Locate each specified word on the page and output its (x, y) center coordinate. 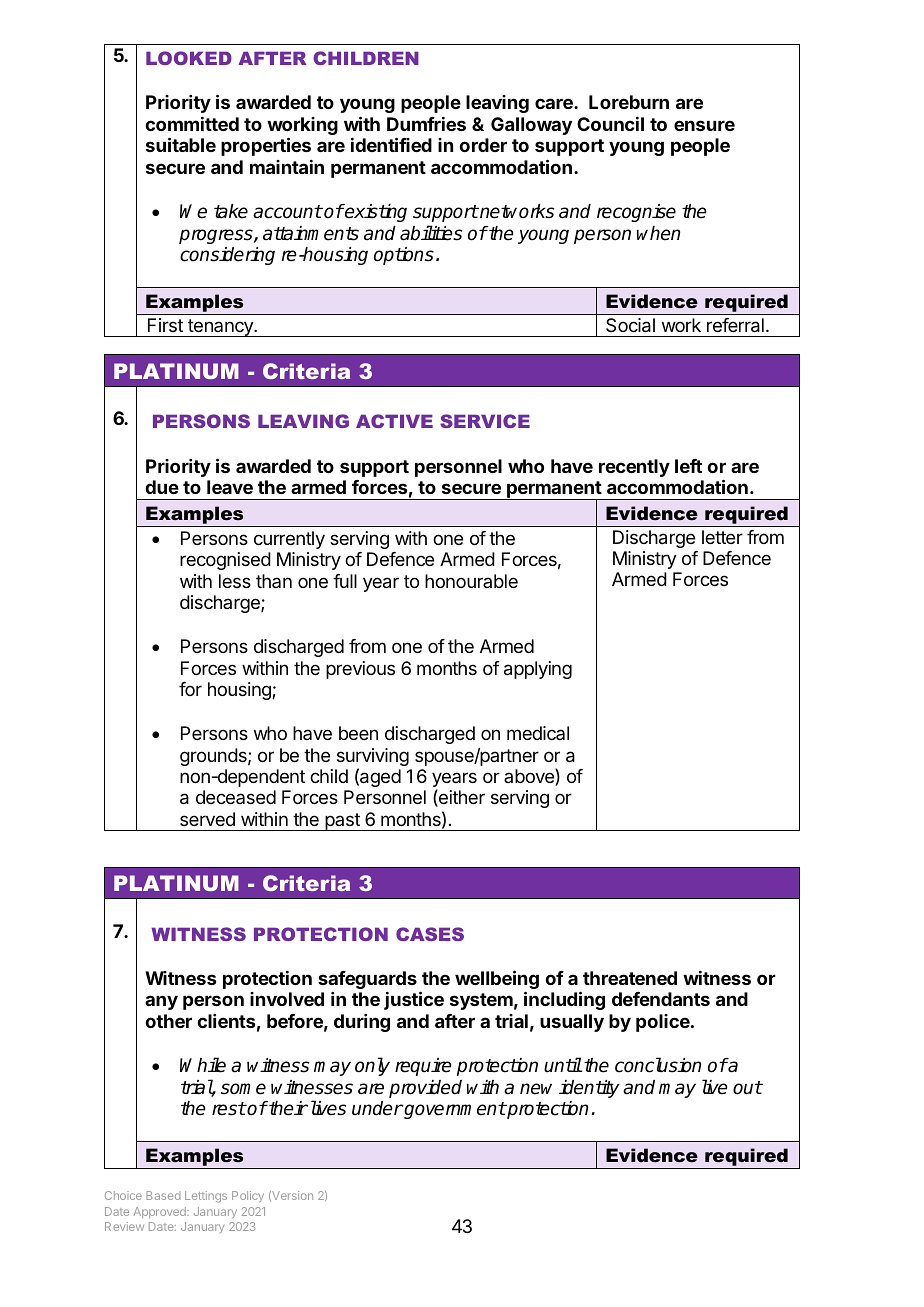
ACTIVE (394, 421)
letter (722, 537)
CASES (430, 934)
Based (163, 1195)
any (161, 1002)
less (235, 581)
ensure (704, 125)
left (688, 466)
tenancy (220, 328)
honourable (471, 581)
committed (192, 124)
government (454, 1110)
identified (391, 144)
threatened (630, 978)
